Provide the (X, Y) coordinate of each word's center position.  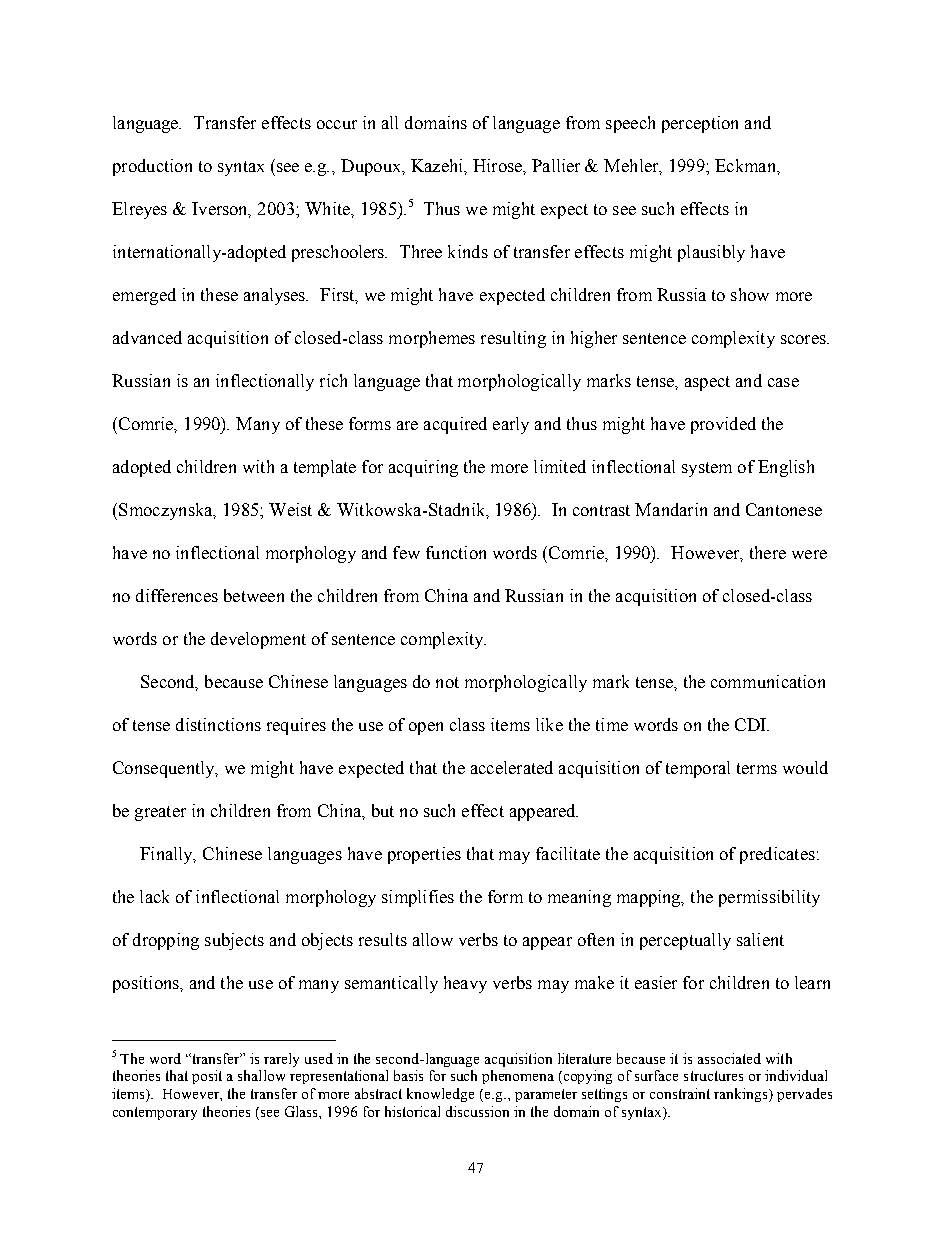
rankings (742, 1095)
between (254, 595)
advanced (147, 337)
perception (700, 124)
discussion (477, 1111)
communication (768, 681)
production (152, 167)
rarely (281, 1060)
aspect (707, 383)
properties (424, 855)
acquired (455, 425)
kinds (468, 251)
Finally (167, 855)
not (447, 682)
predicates (777, 855)
